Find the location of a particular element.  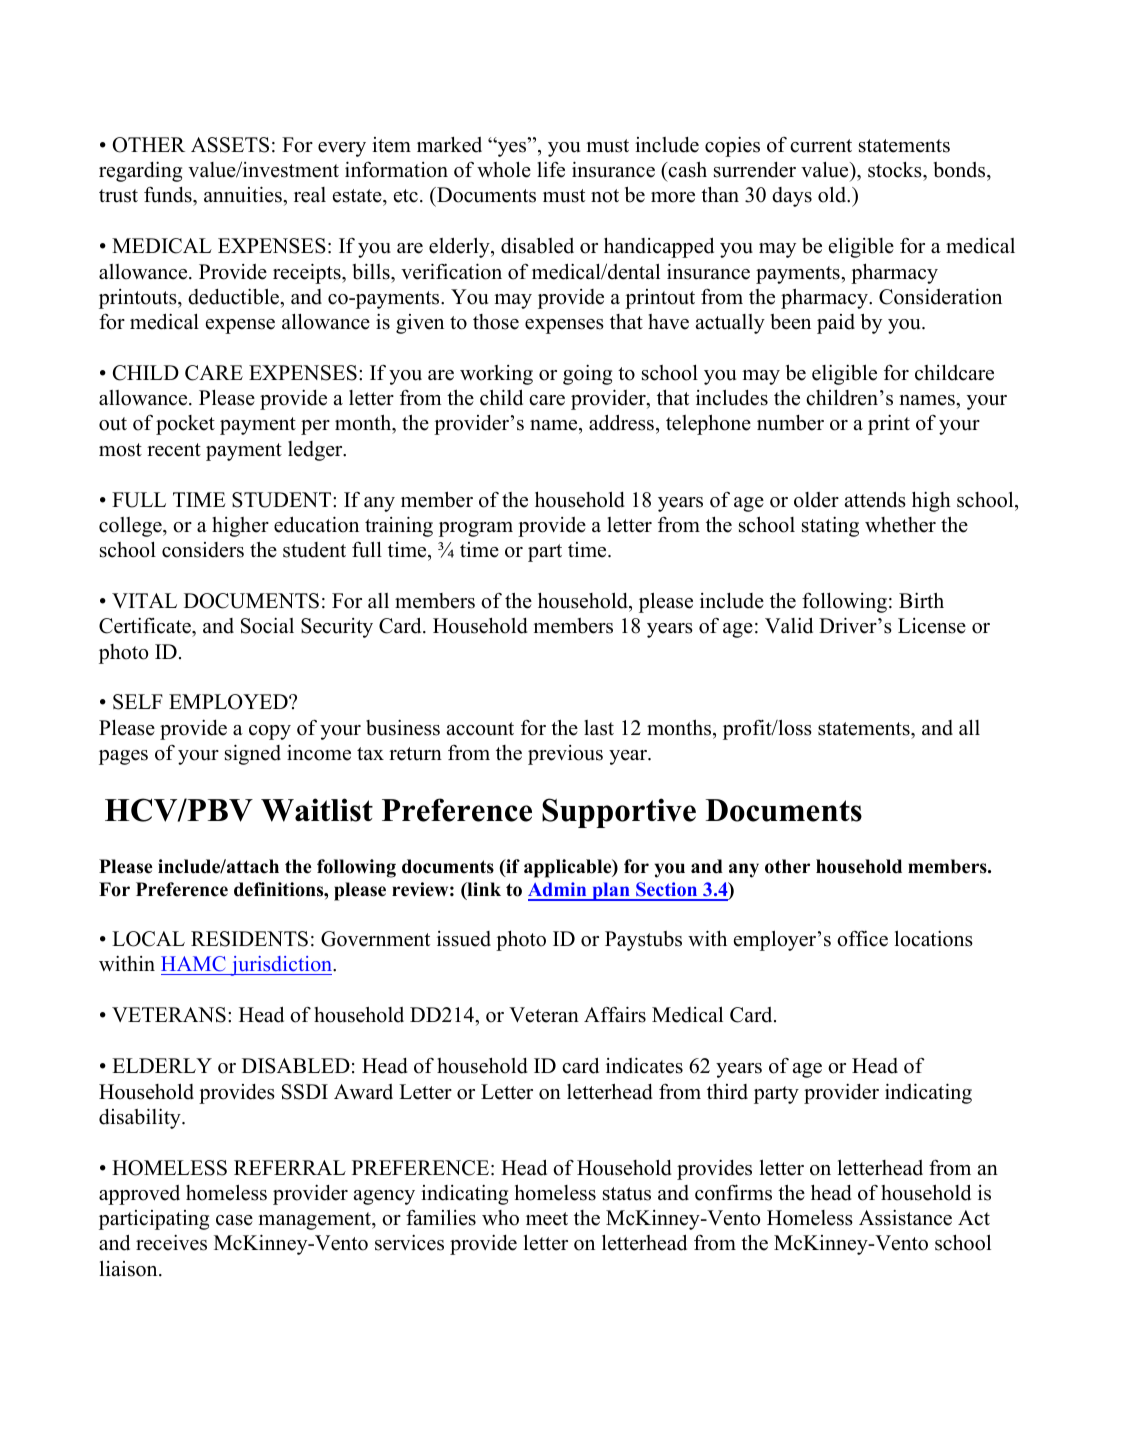

jurisdiction is located at coordinates (281, 966).
